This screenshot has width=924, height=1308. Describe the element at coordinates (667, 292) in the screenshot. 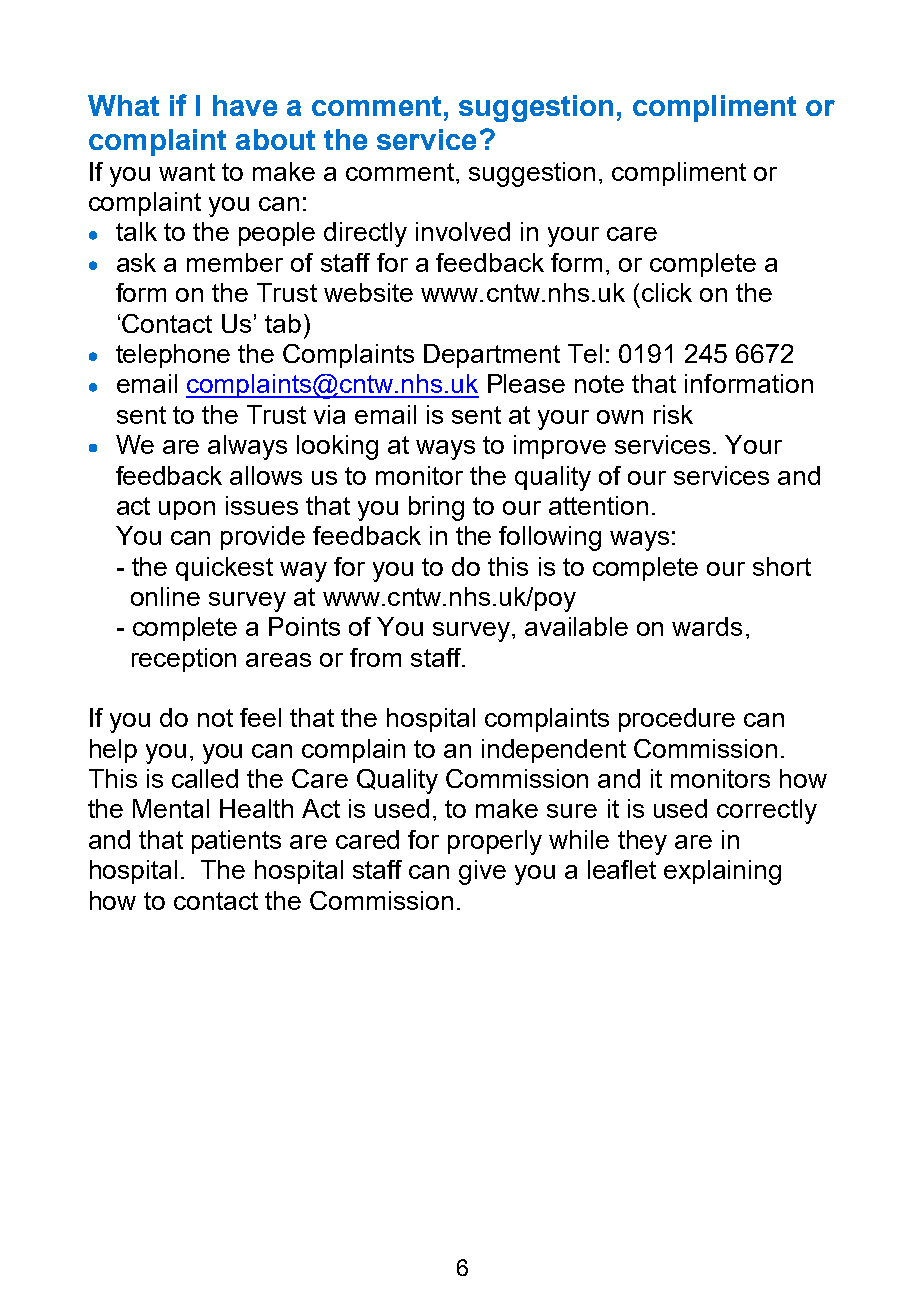

I see `click` at that location.
